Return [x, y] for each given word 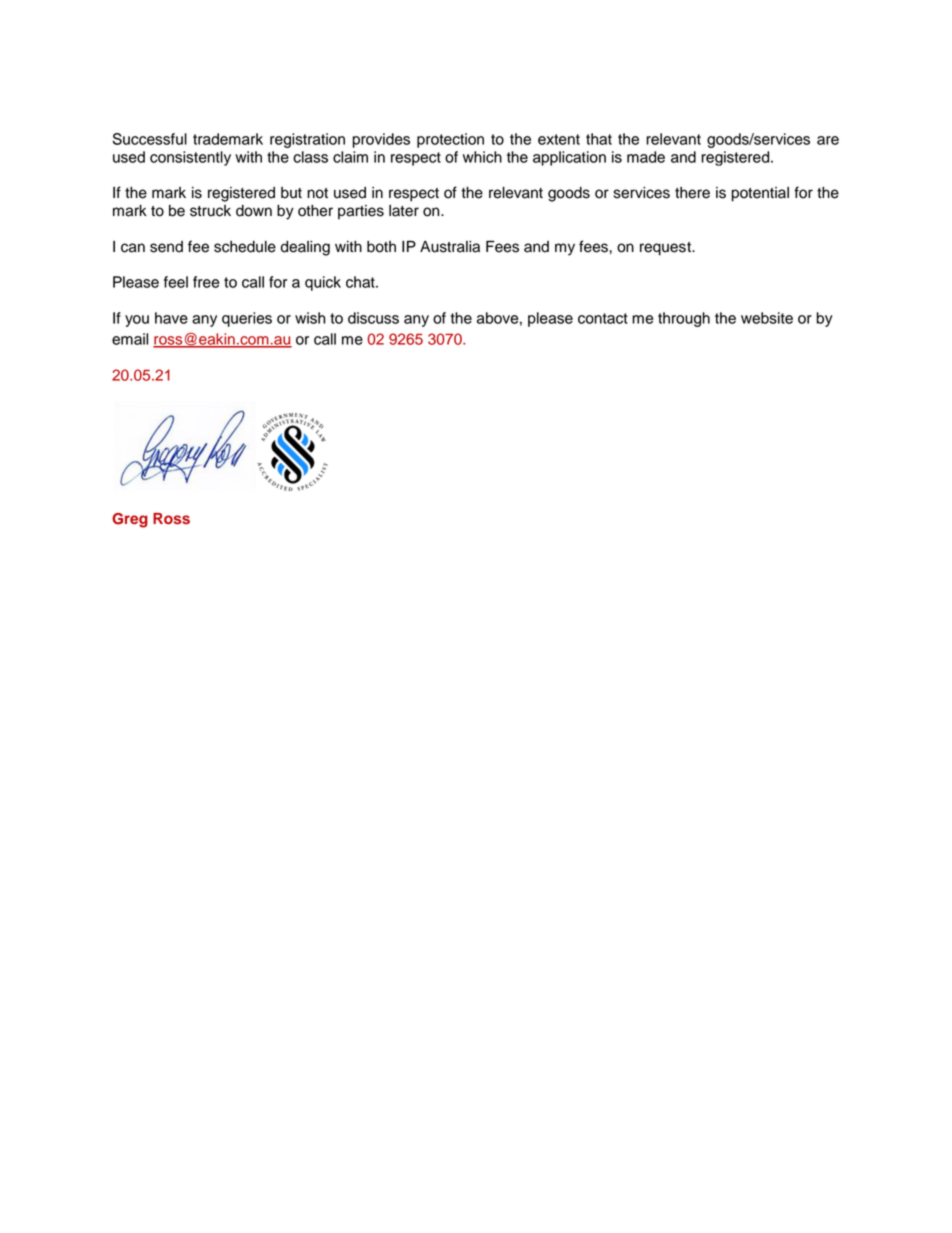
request [666, 249]
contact [603, 318]
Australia [450, 247]
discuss [373, 318]
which [482, 157]
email [130, 339]
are [828, 140]
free [206, 282]
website [767, 318]
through [684, 319]
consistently [190, 158]
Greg [130, 520]
